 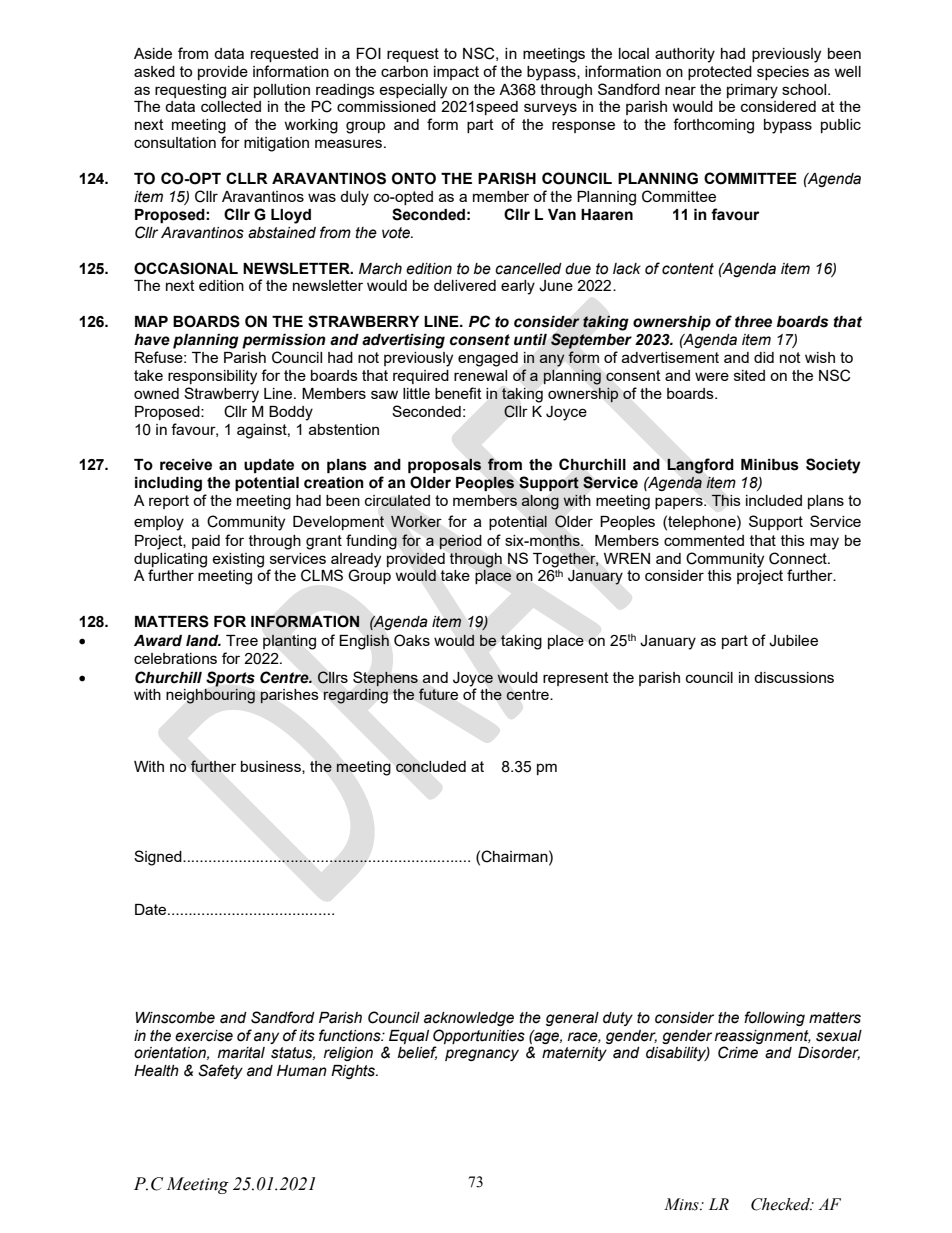 What do you see at coordinates (231, 106) in the screenshot?
I see `collected` at bounding box center [231, 106].
